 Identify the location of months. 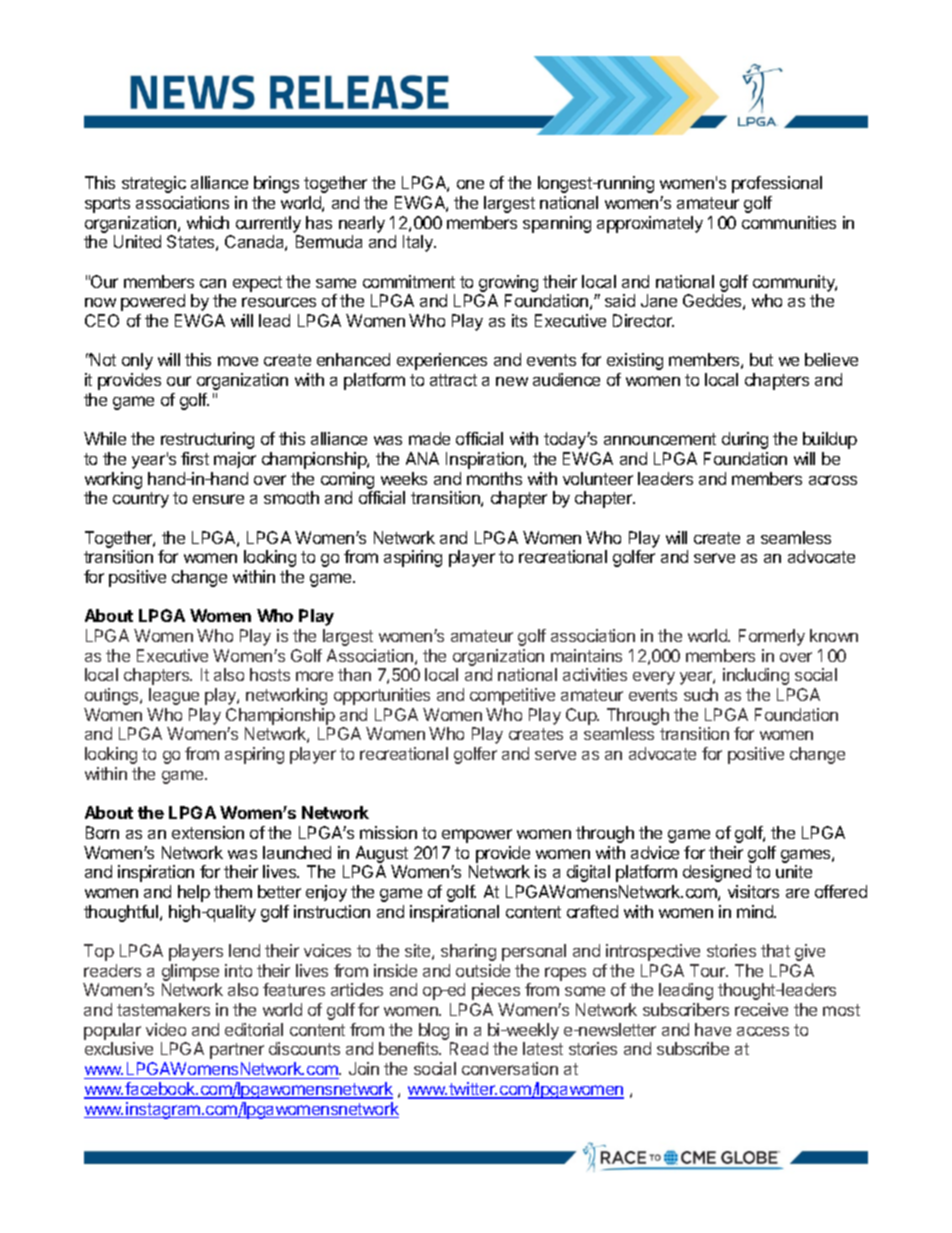
(494, 478).
